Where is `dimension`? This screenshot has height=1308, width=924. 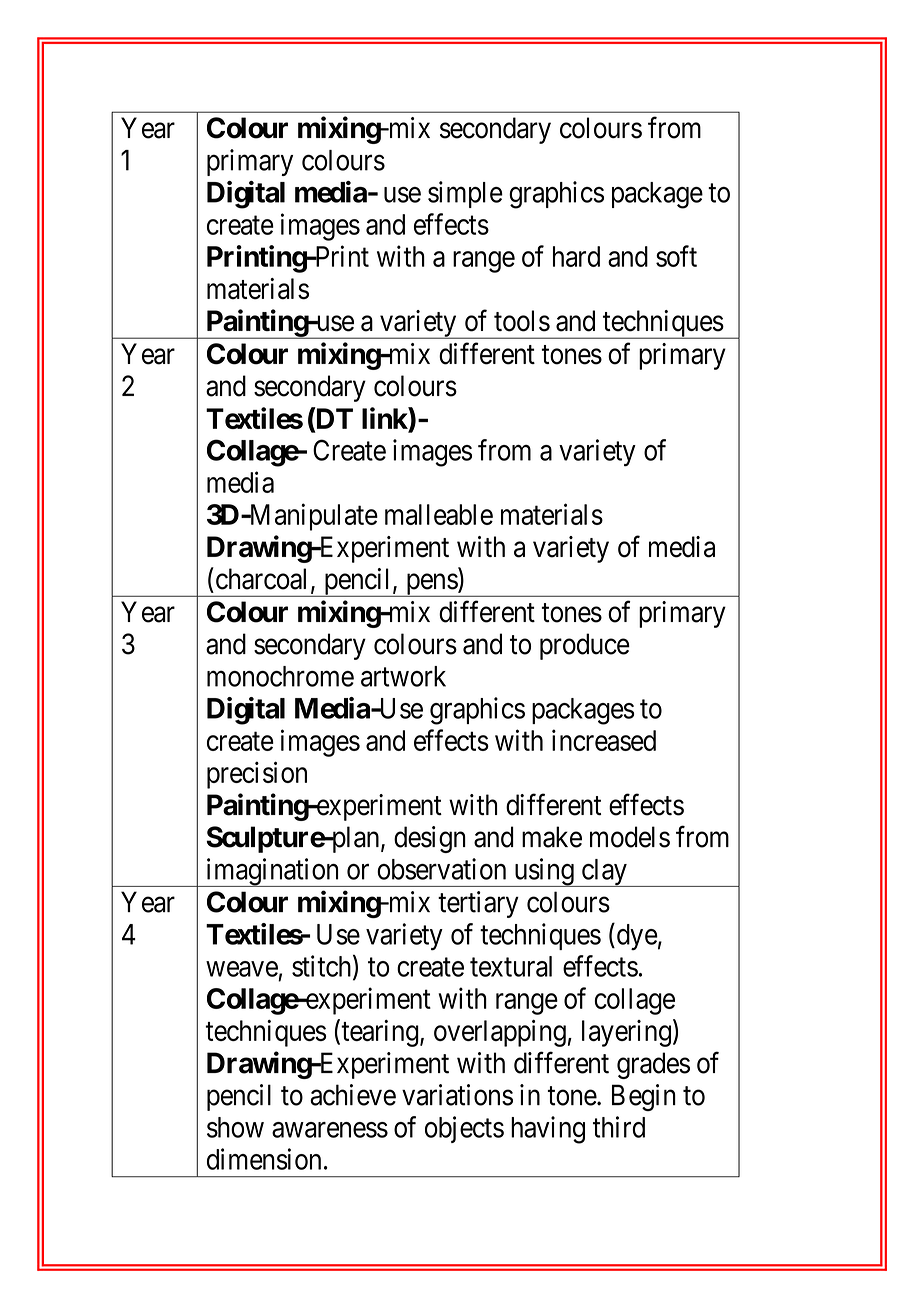
dimension is located at coordinates (264, 1159).
